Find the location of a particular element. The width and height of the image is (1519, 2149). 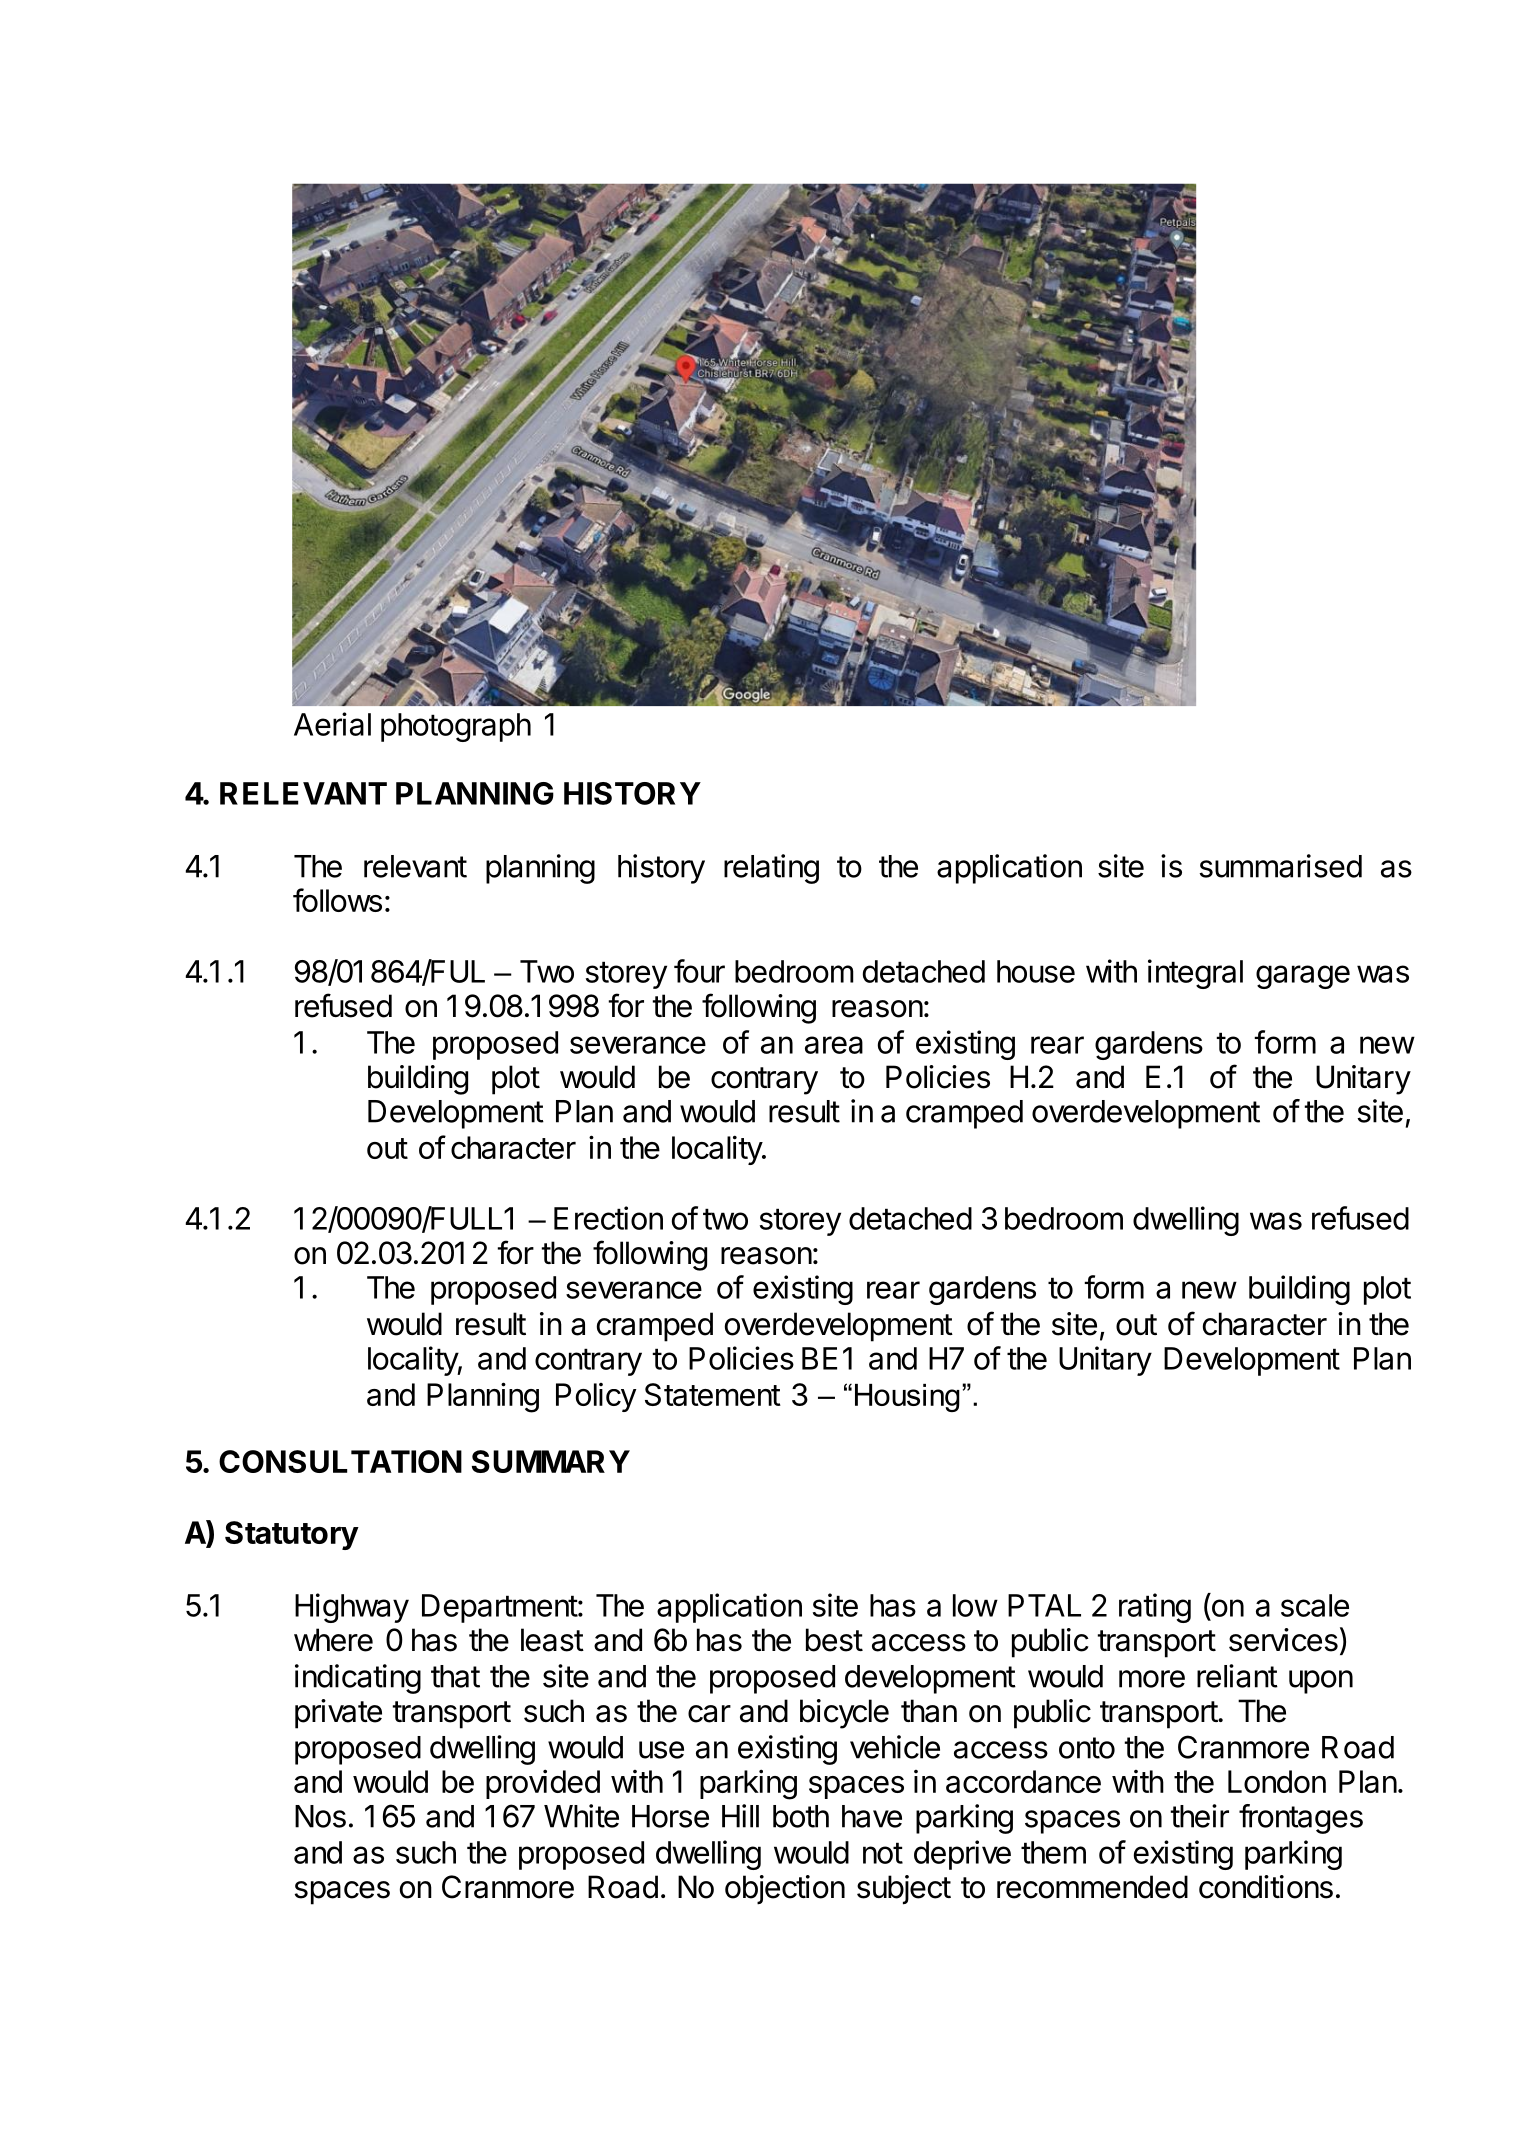

rating is located at coordinates (1155, 1608).
